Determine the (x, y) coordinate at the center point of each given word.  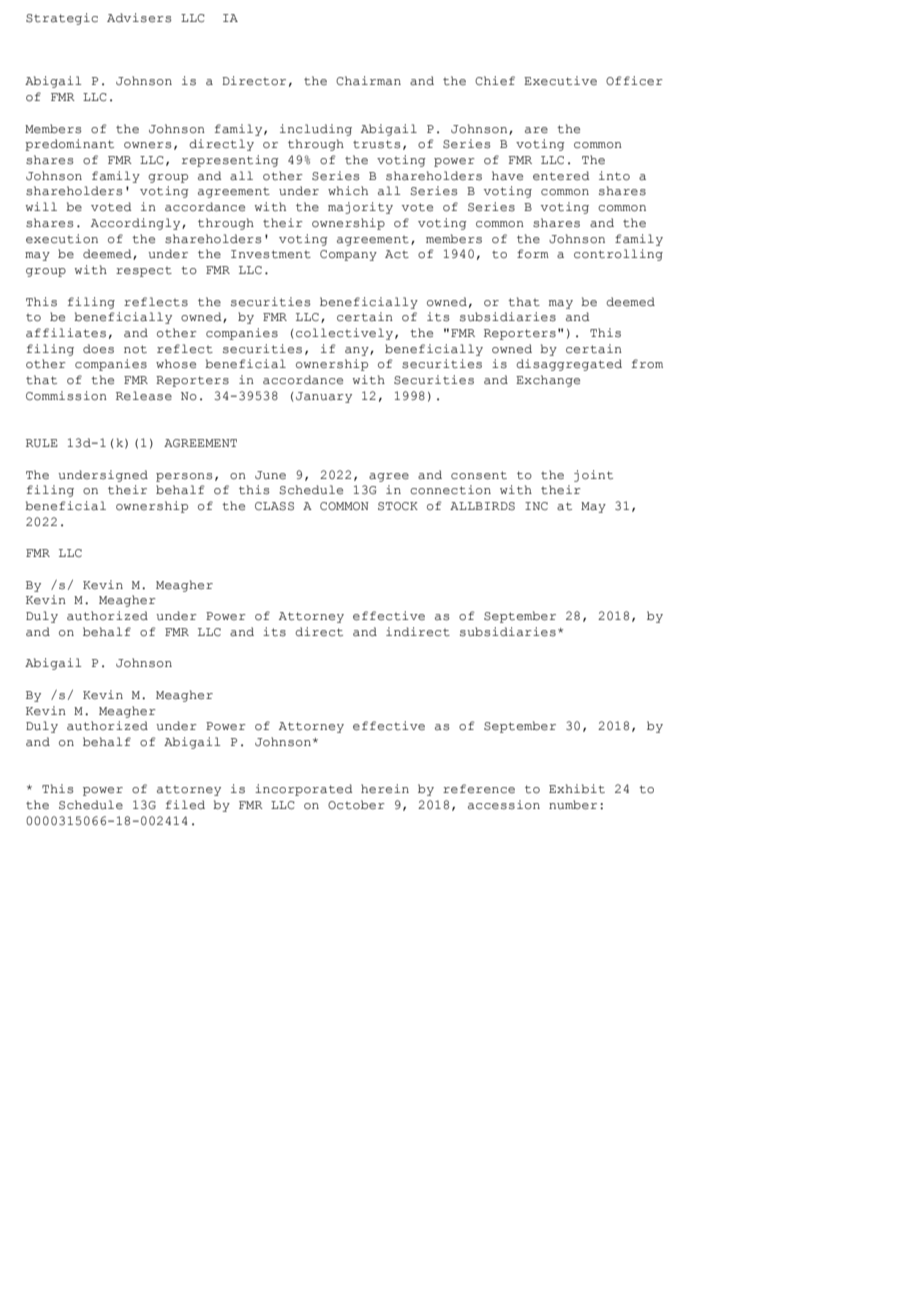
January (324, 397)
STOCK (398, 506)
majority (360, 208)
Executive (560, 81)
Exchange (548, 381)
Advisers (139, 18)
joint (593, 476)
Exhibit (577, 789)
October (356, 805)
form (533, 253)
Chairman (368, 81)
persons (184, 477)
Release (144, 396)
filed (185, 805)
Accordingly (137, 224)
